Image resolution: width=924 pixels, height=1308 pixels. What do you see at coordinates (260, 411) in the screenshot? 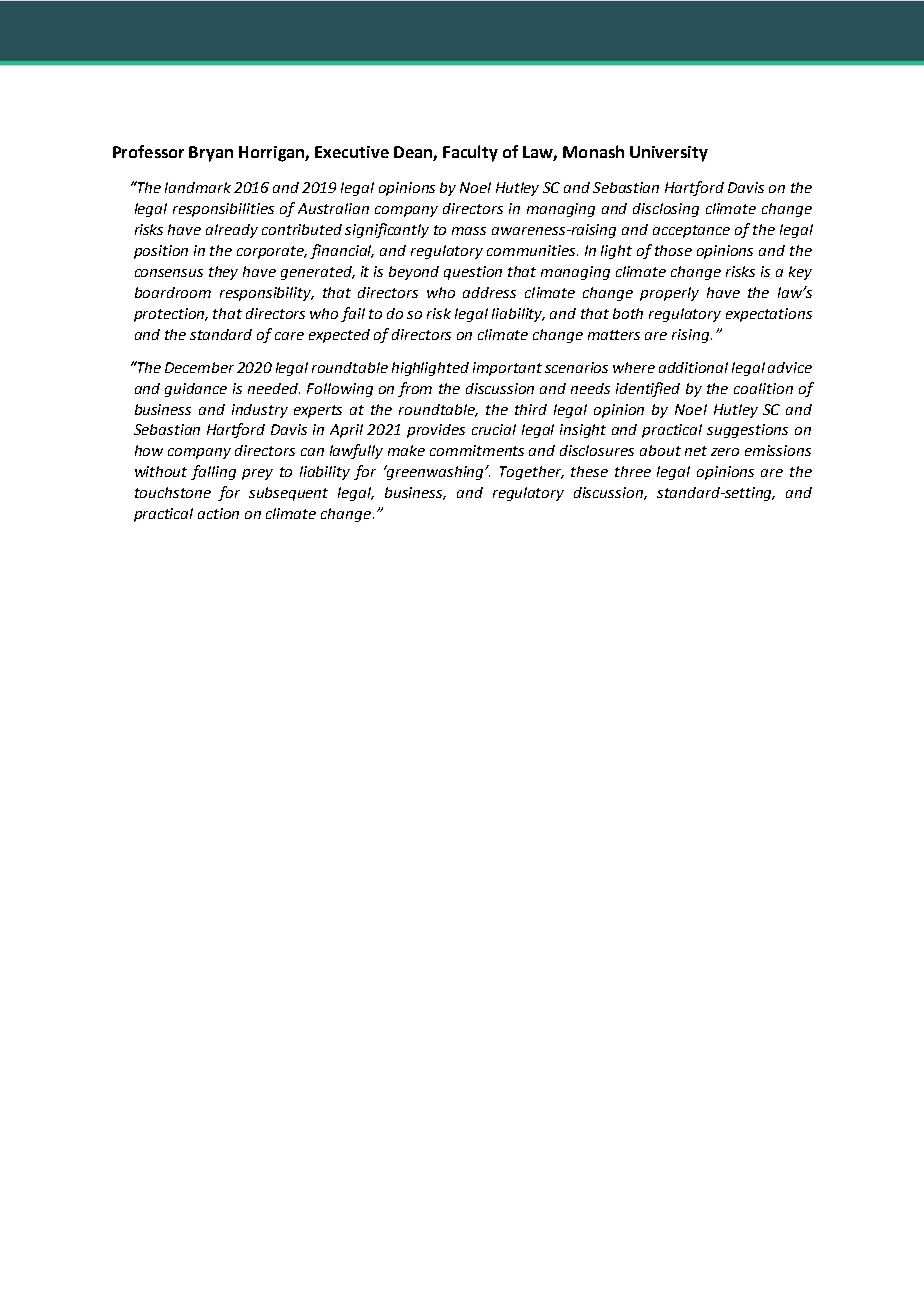
I see `industry` at bounding box center [260, 411].
